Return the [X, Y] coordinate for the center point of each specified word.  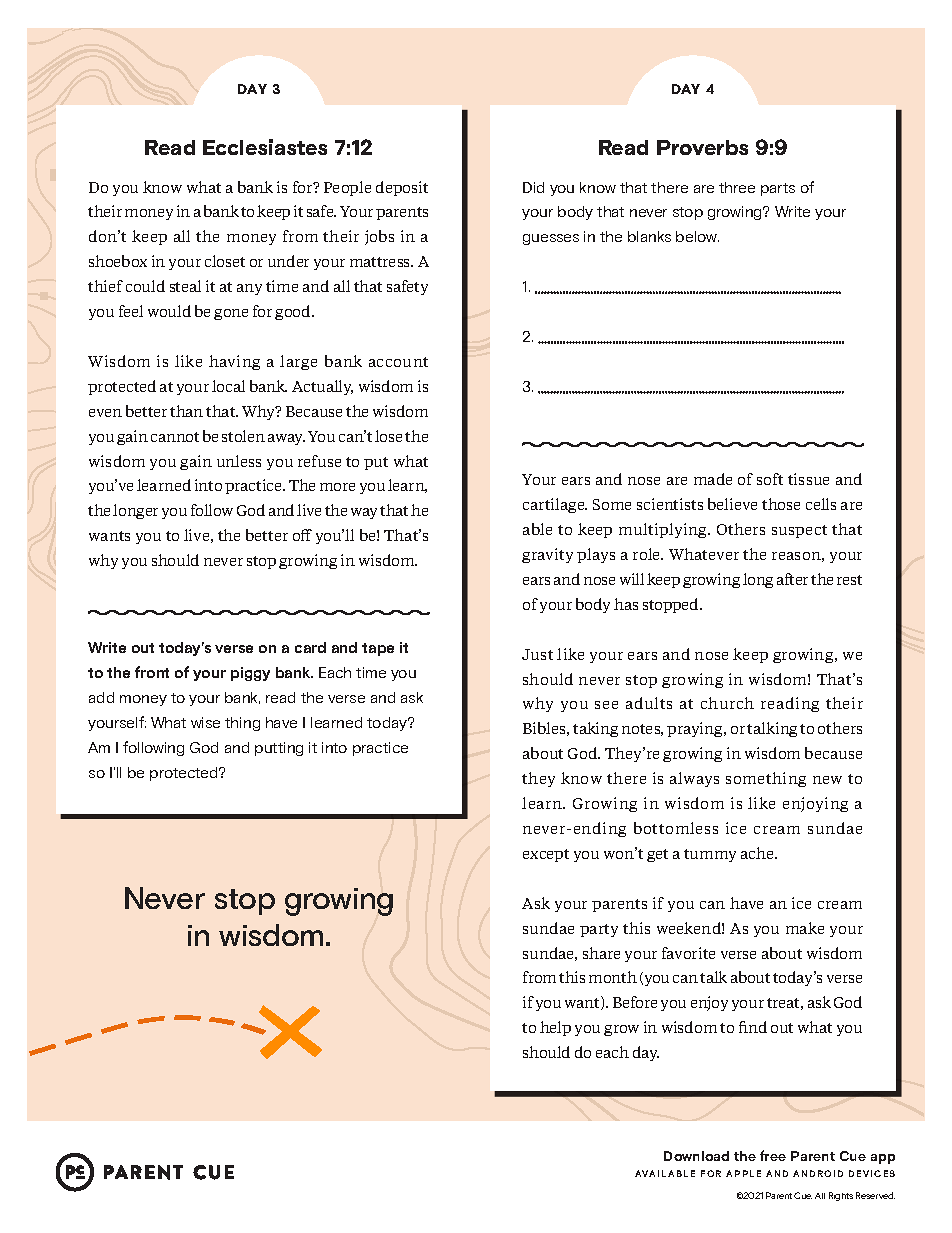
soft [770, 479]
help [555, 1028]
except [546, 855]
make [805, 928]
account [398, 362]
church [727, 703]
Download [696, 1156]
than [186, 411]
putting [279, 749]
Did [533, 187]
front [152, 672]
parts [778, 189]
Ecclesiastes [265, 147]
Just [537, 654]
